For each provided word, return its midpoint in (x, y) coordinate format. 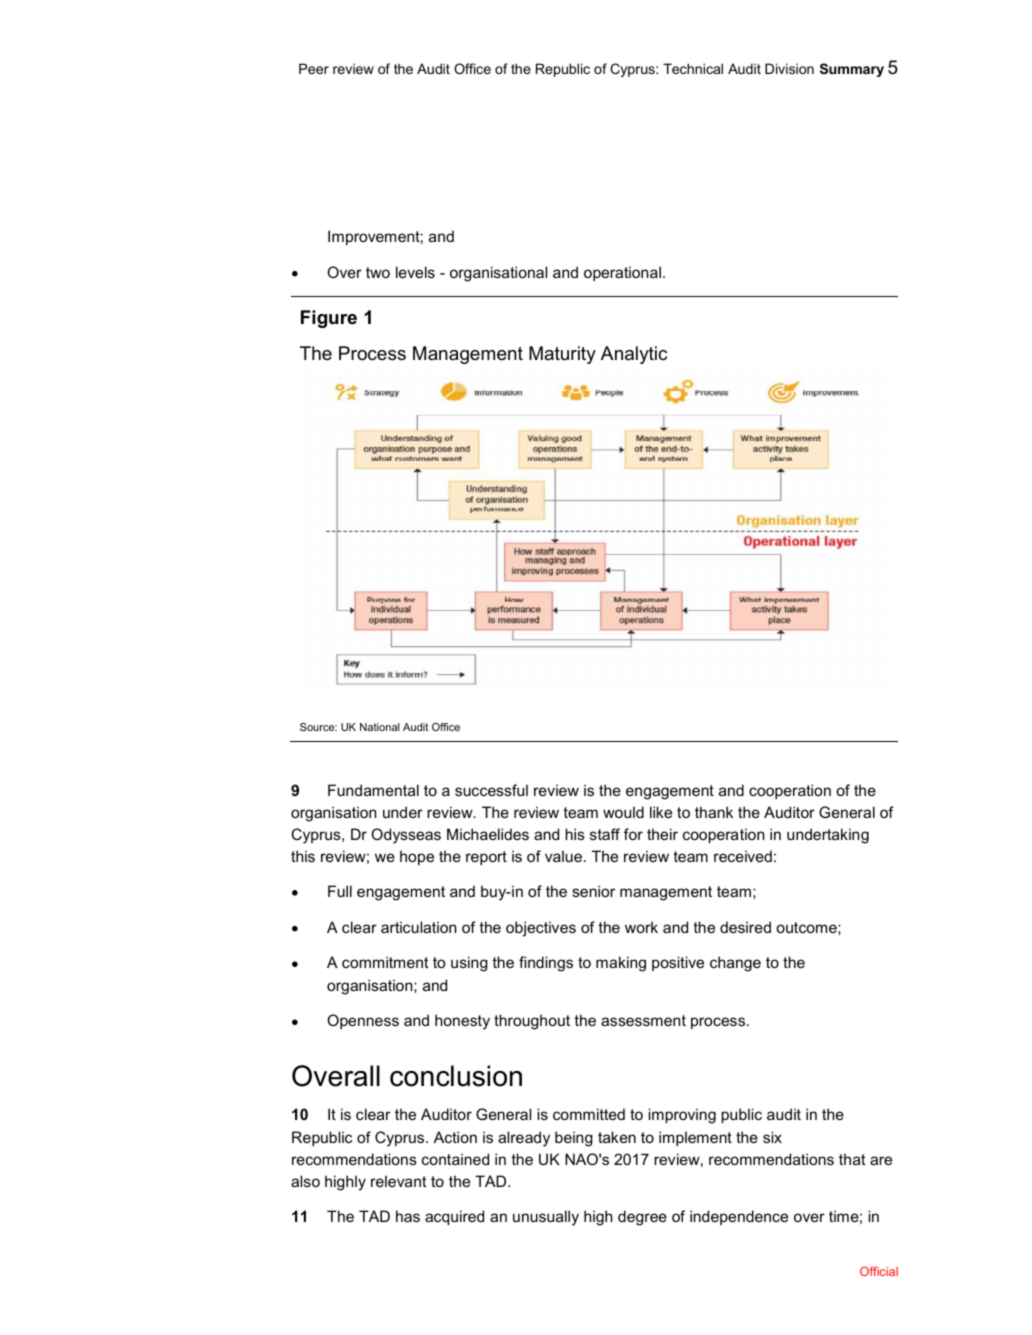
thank (714, 812)
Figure (329, 319)
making (621, 964)
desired (745, 927)
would (623, 812)
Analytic (634, 355)
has (408, 1216)
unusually (546, 1218)
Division (789, 68)
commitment (385, 962)
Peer (314, 68)
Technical (693, 68)
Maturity (562, 355)
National (379, 727)
